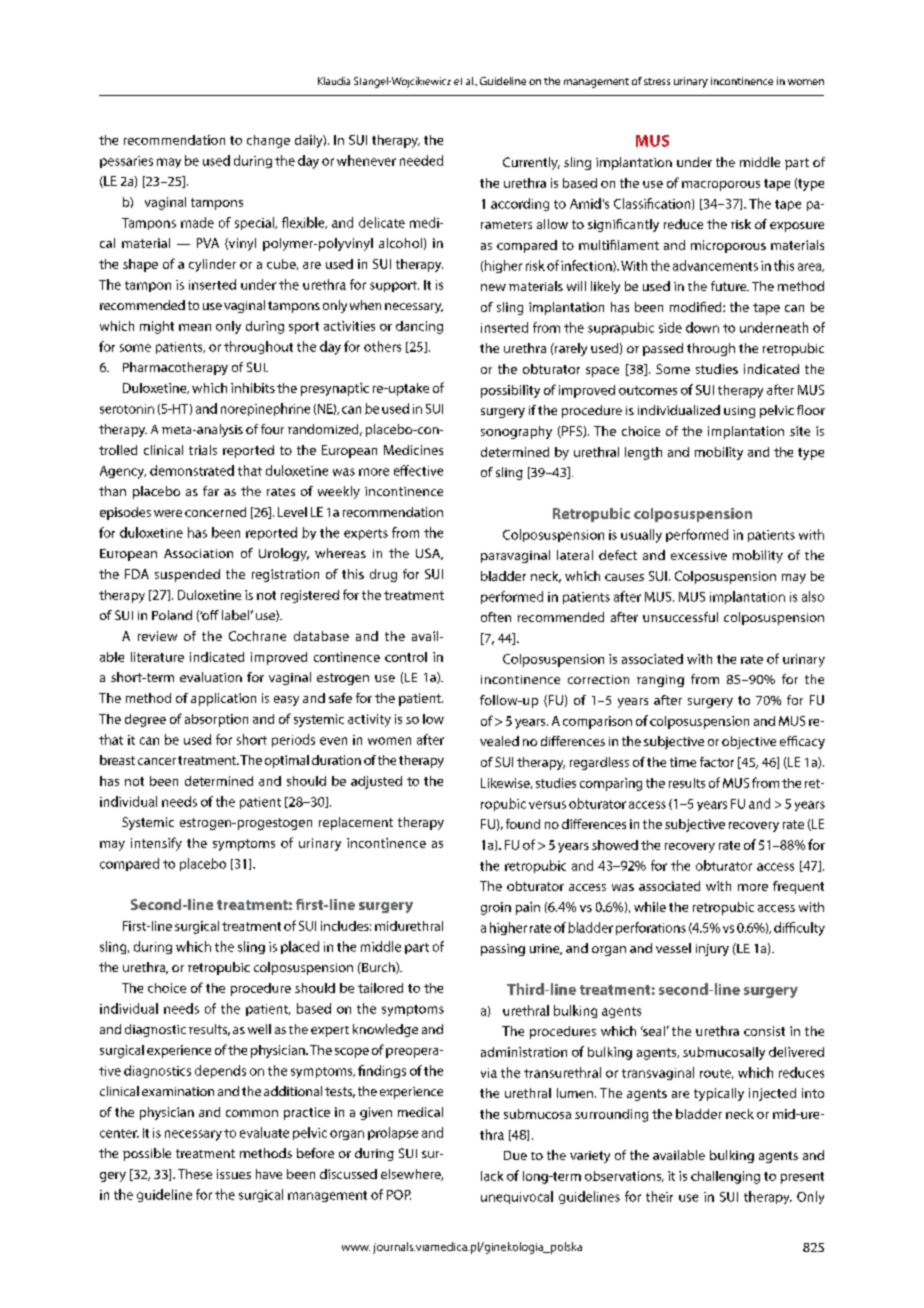 The height and width of the screenshot is (1308, 924). Describe the element at coordinates (195, 1174) in the screenshot. I see `These` at that location.
